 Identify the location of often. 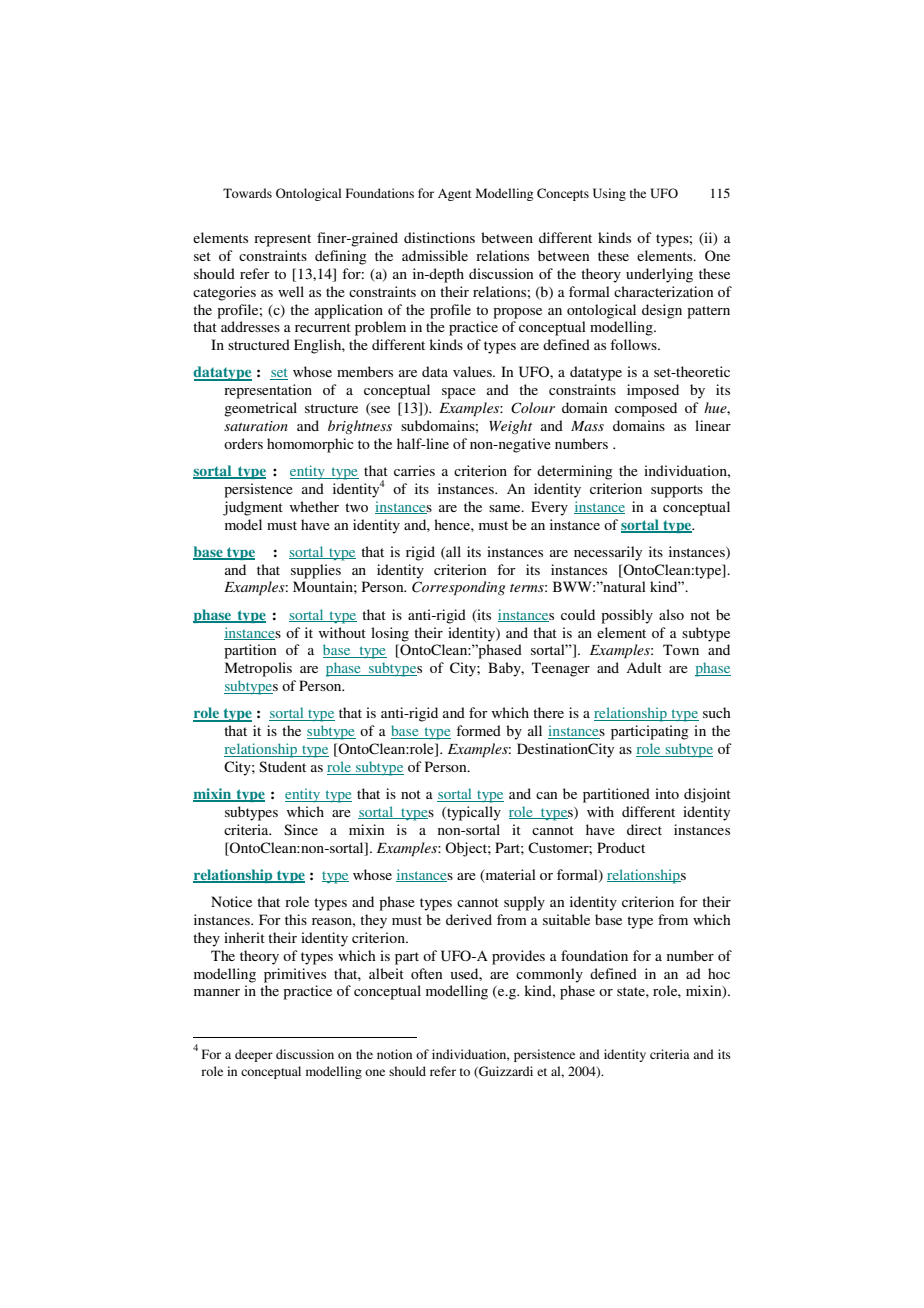
(426, 973).
